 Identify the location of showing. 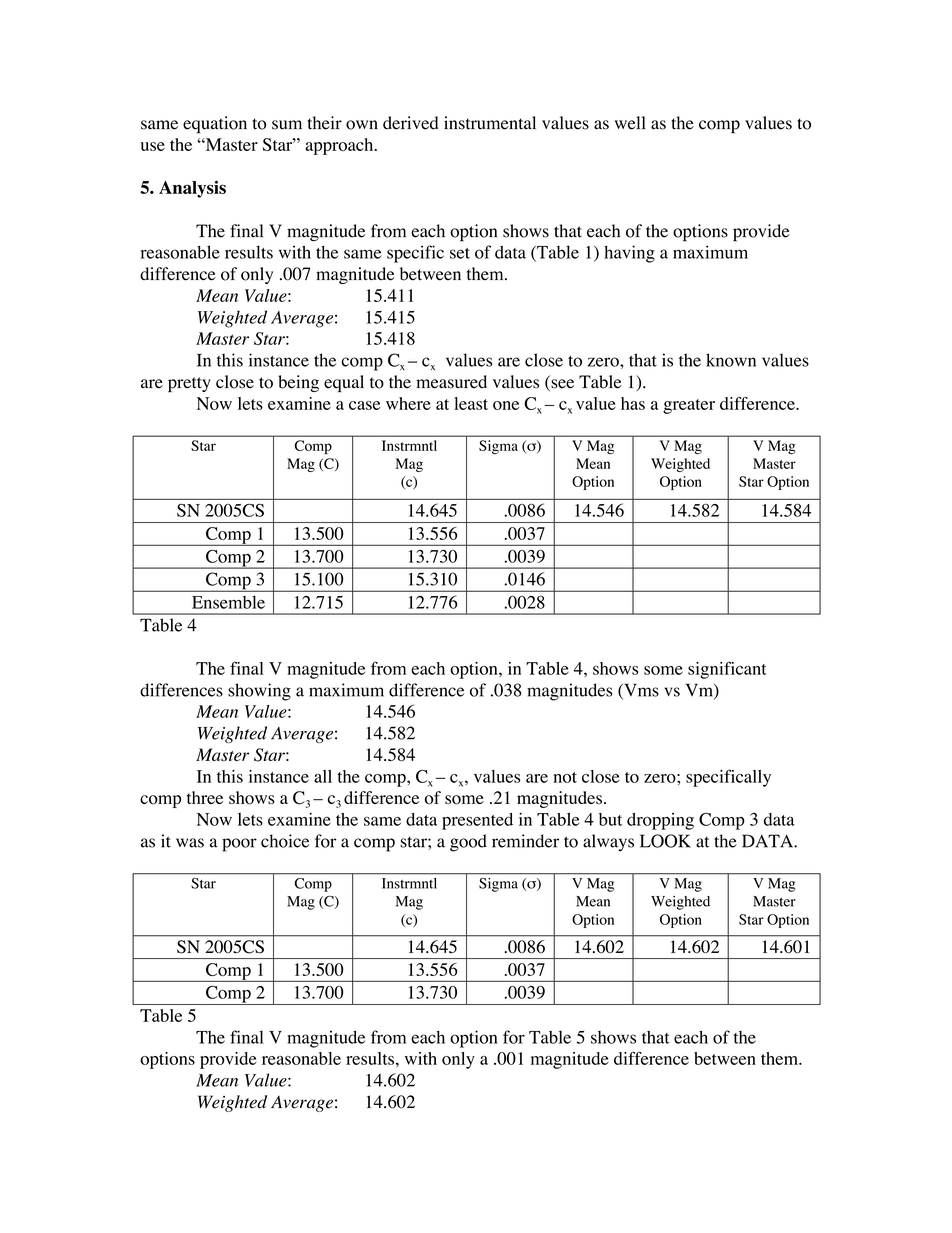
(259, 692).
